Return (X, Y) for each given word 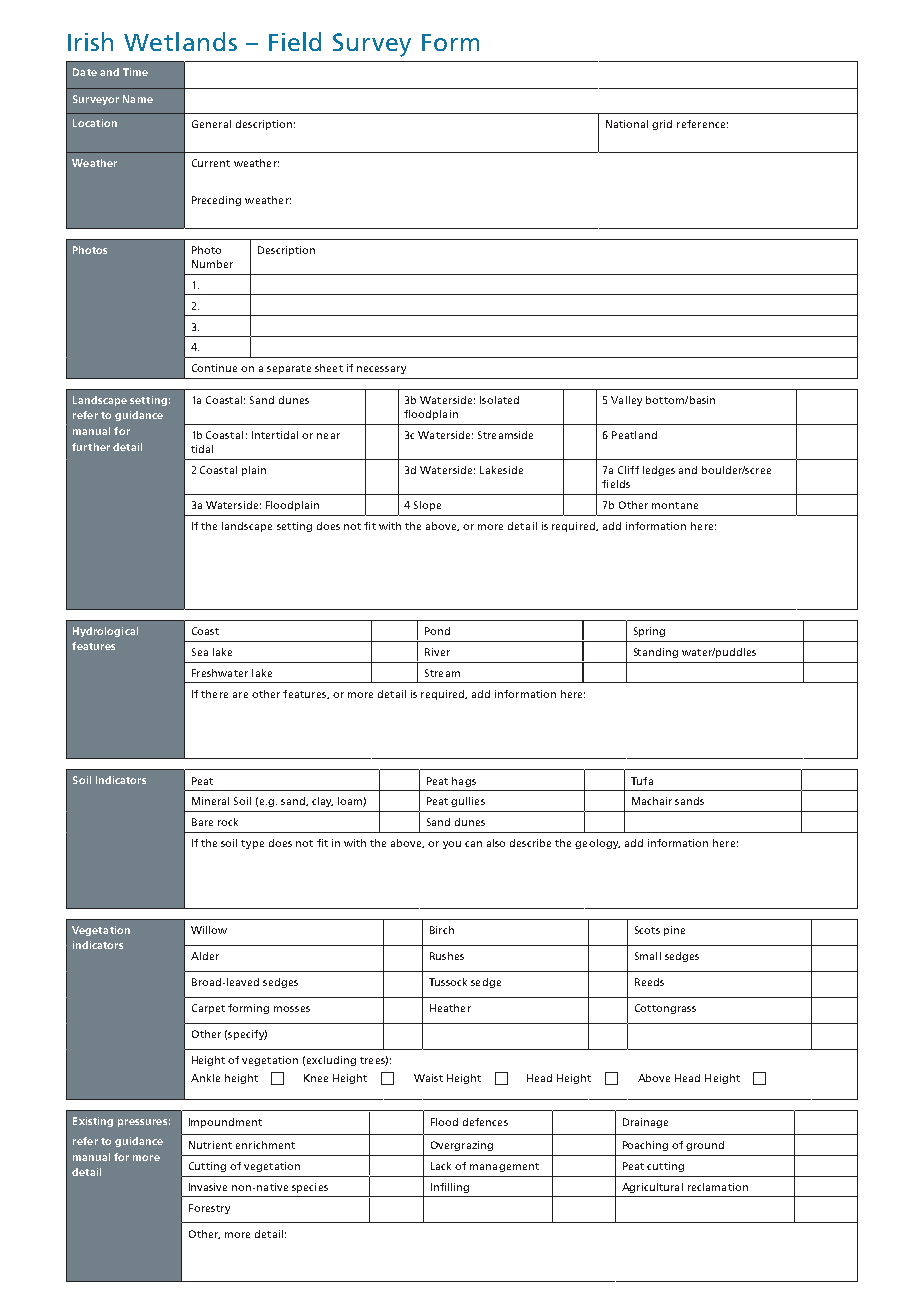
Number (212, 264)
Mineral (210, 801)
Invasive (208, 1187)
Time (135, 72)
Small (648, 956)
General (211, 124)
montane (675, 505)
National (627, 124)
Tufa (642, 781)
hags (464, 782)
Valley (626, 401)
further (91, 447)
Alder (205, 956)
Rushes (447, 956)
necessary (381, 370)
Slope (427, 506)
